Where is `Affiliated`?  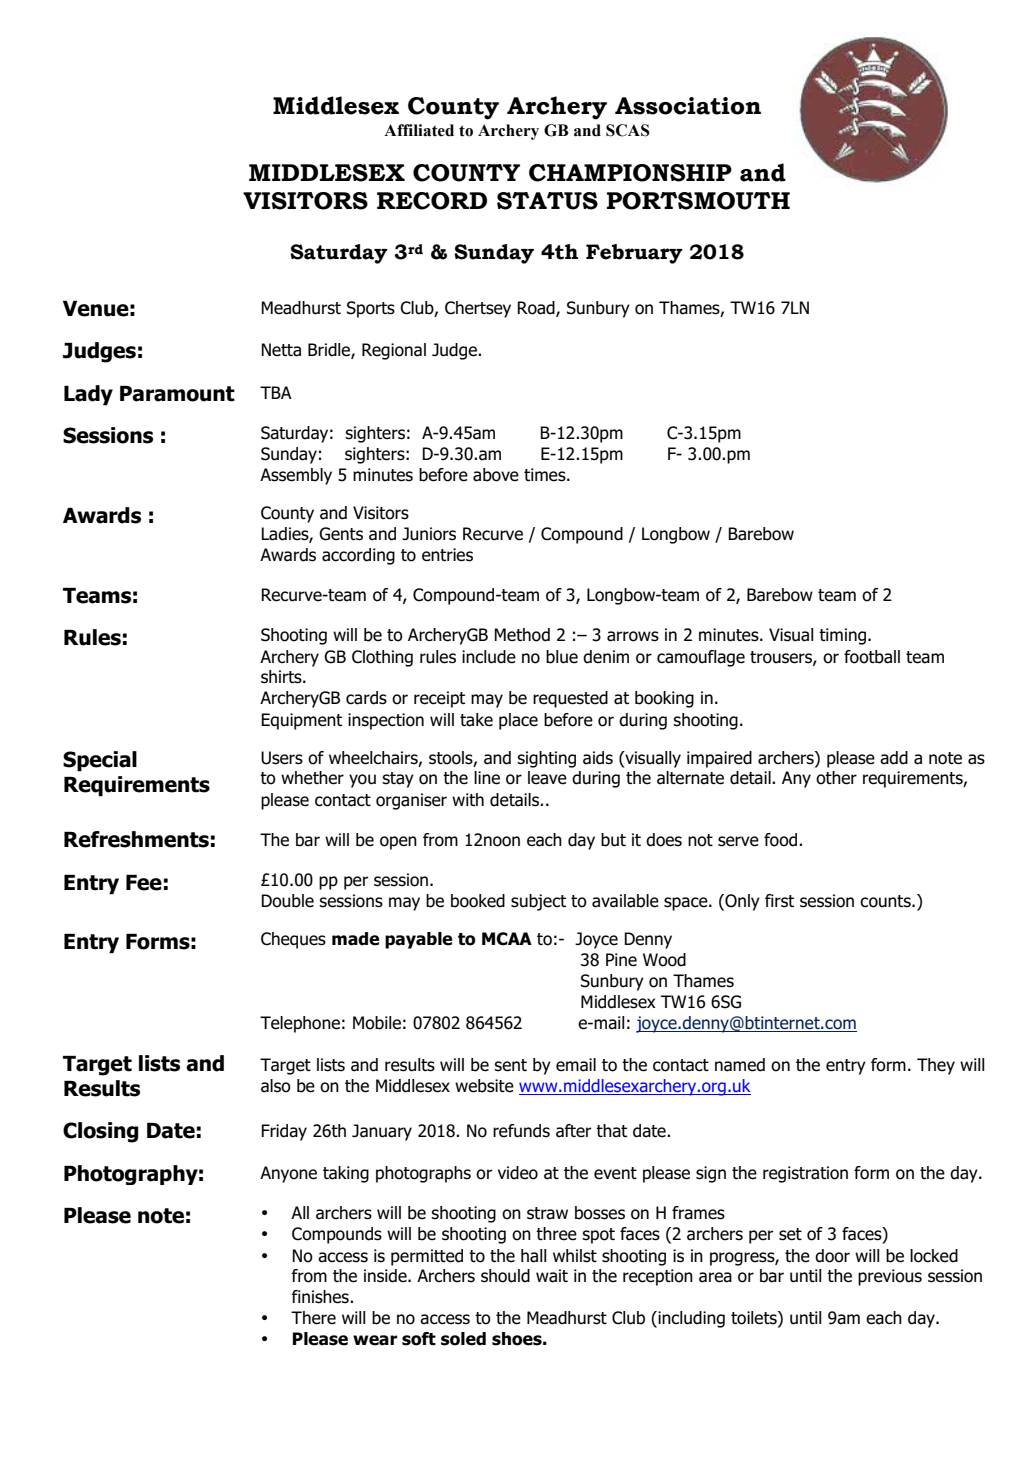
Affiliated is located at coordinates (419, 130).
